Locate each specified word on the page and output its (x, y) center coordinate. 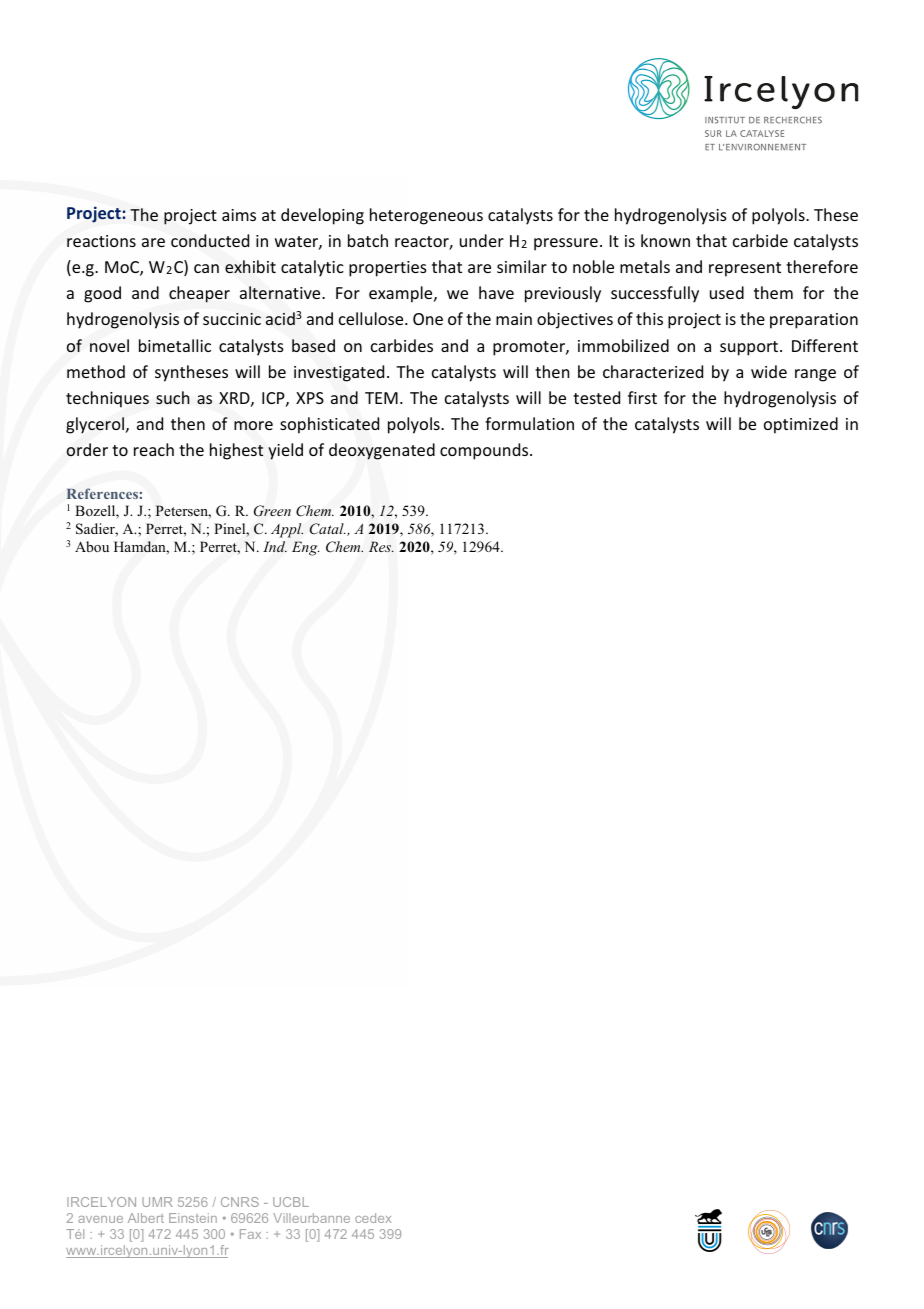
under (482, 240)
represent (745, 269)
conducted (210, 240)
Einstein (193, 1218)
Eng (306, 548)
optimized (801, 425)
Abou (92, 546)
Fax (250, 1234)
